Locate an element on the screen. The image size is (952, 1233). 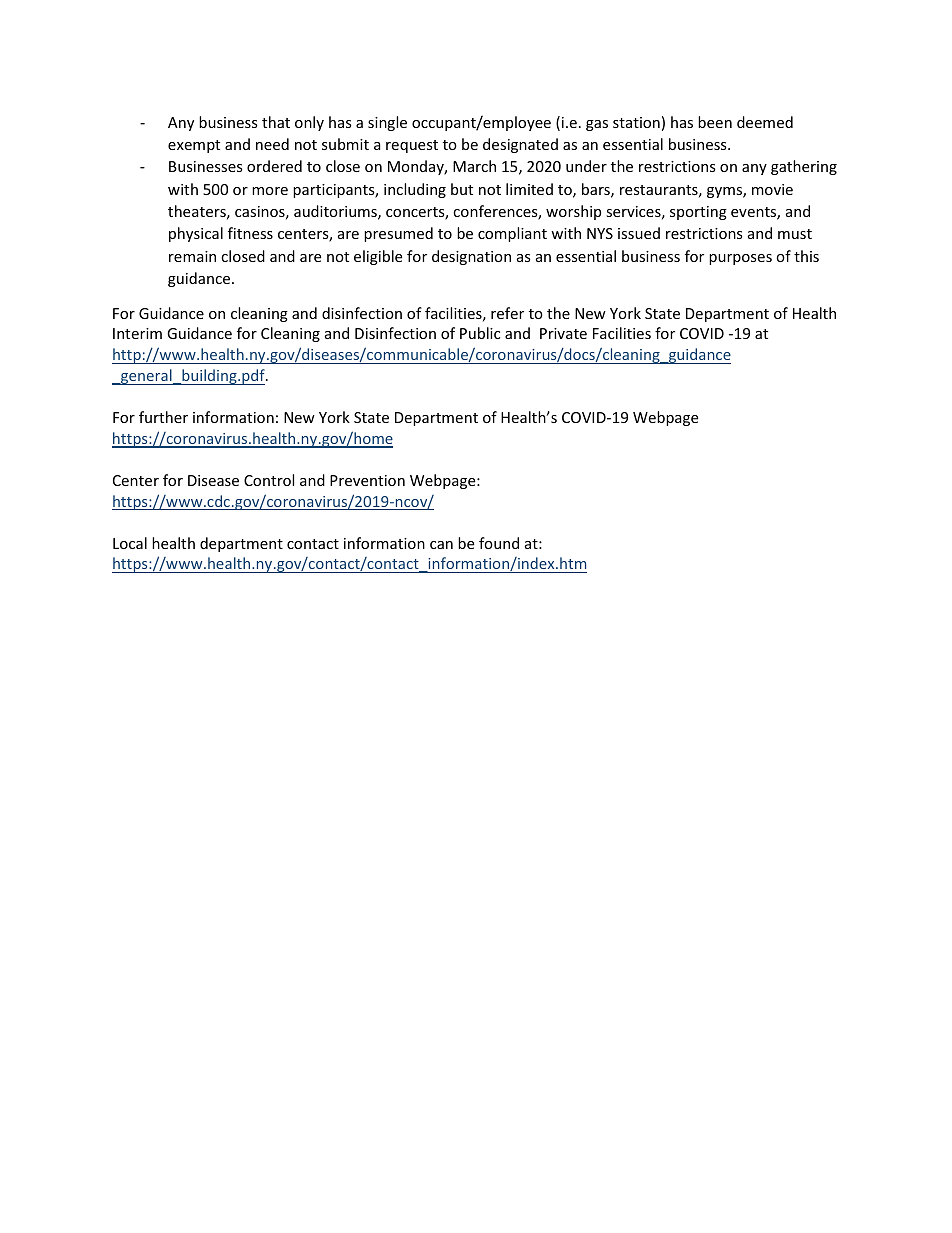
Public is located at coordinates (480, 333).
